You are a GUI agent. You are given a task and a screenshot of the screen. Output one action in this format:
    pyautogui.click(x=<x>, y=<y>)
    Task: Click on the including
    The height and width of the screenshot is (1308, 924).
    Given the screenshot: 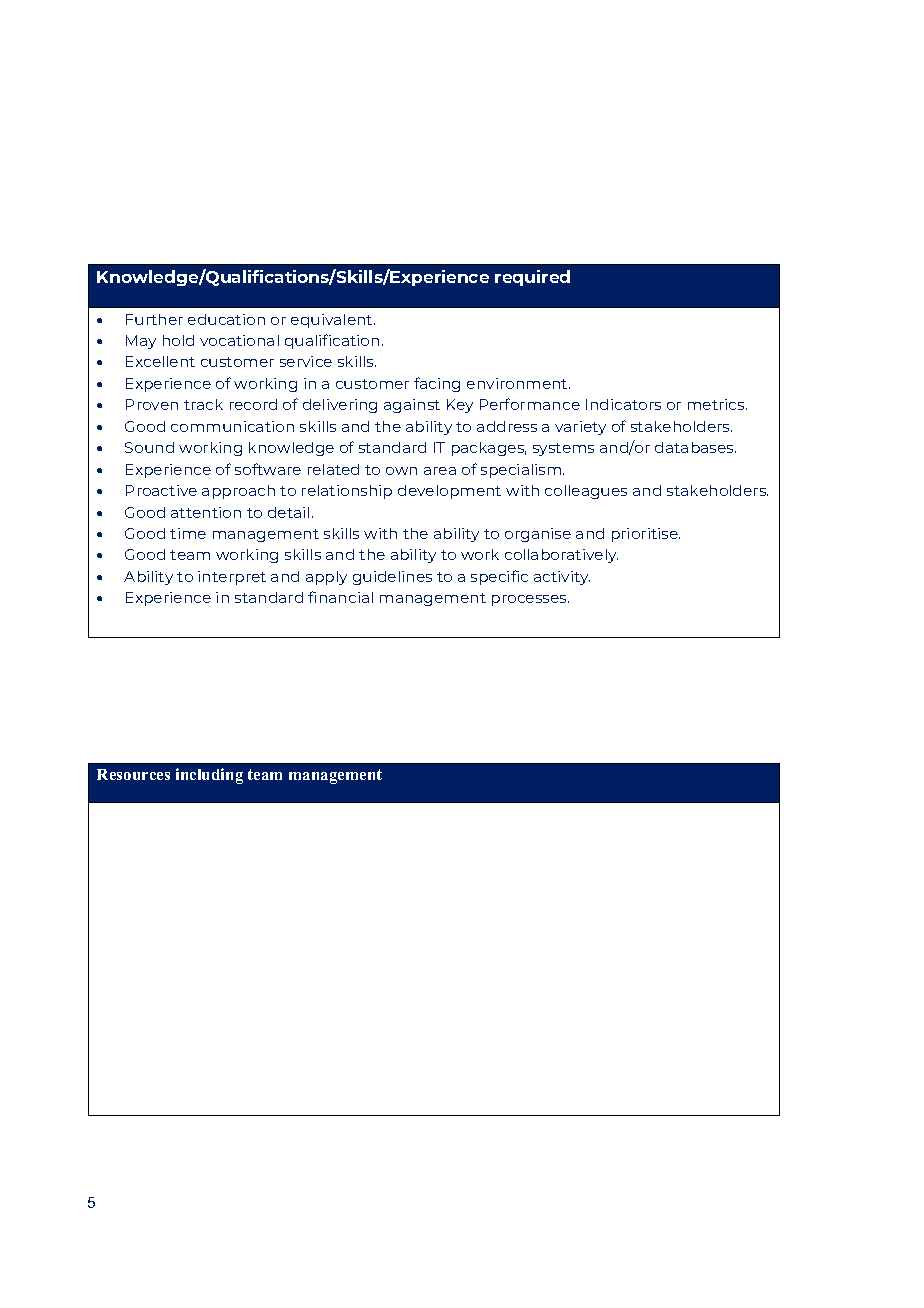 What is the action you would take?
    pyautogui.click(x=209, y=776)
